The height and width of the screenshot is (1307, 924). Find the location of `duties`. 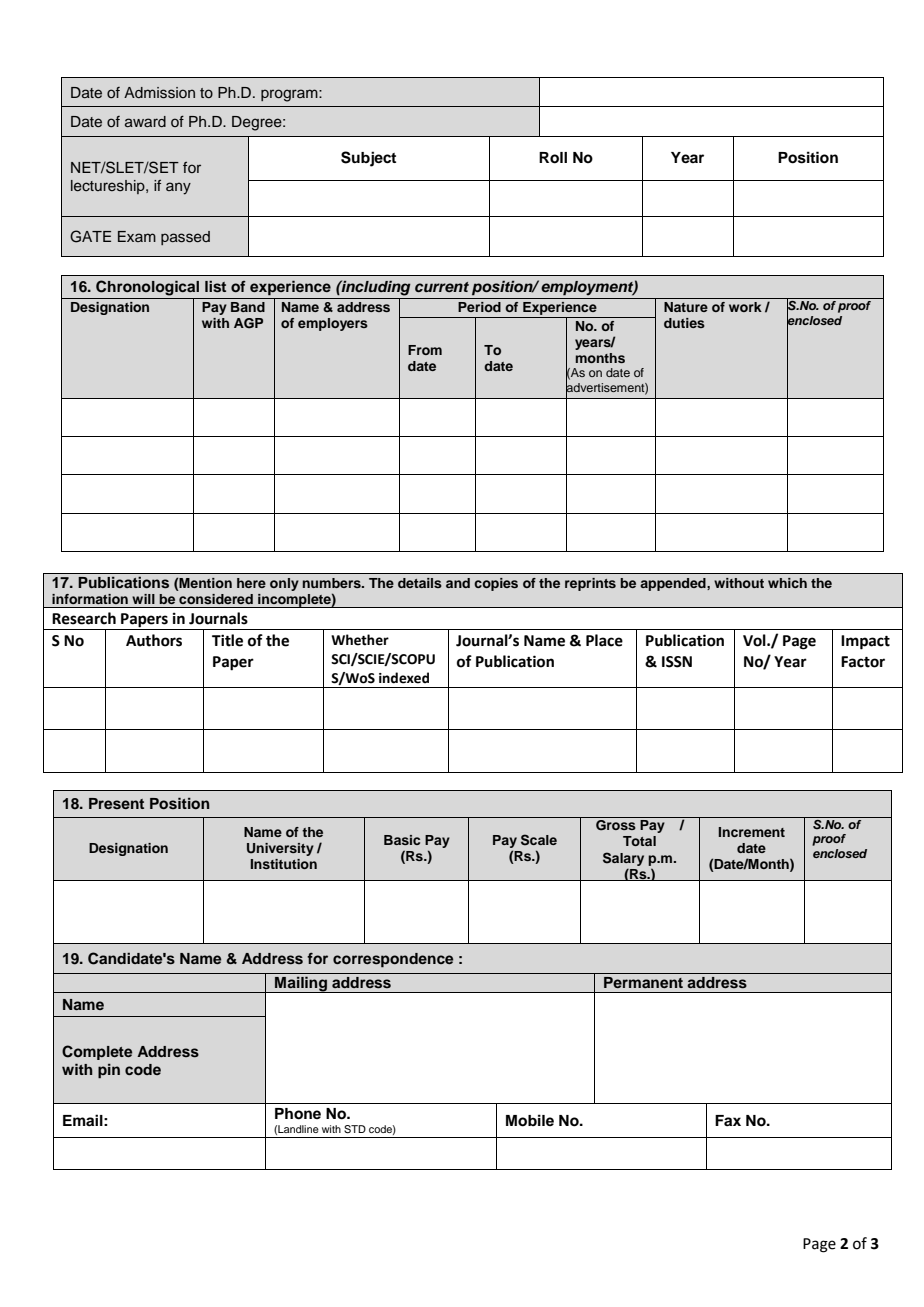

duties is located at coordinates (684, 323).
